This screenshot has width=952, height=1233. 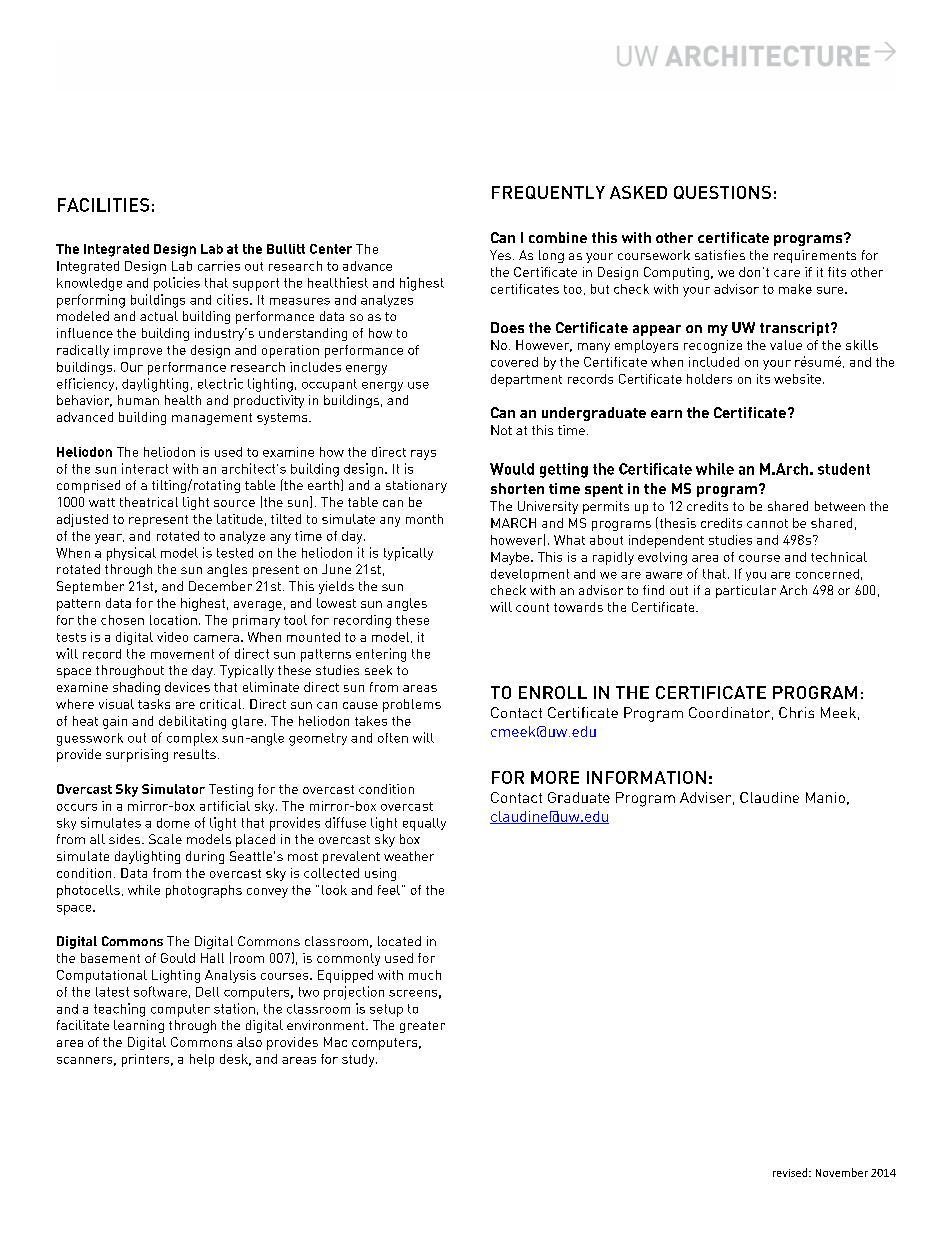 What do you see at coordinates (103, 205) in the screenshot?
I see `FACILITIES` at bounding box center [103, 205].
